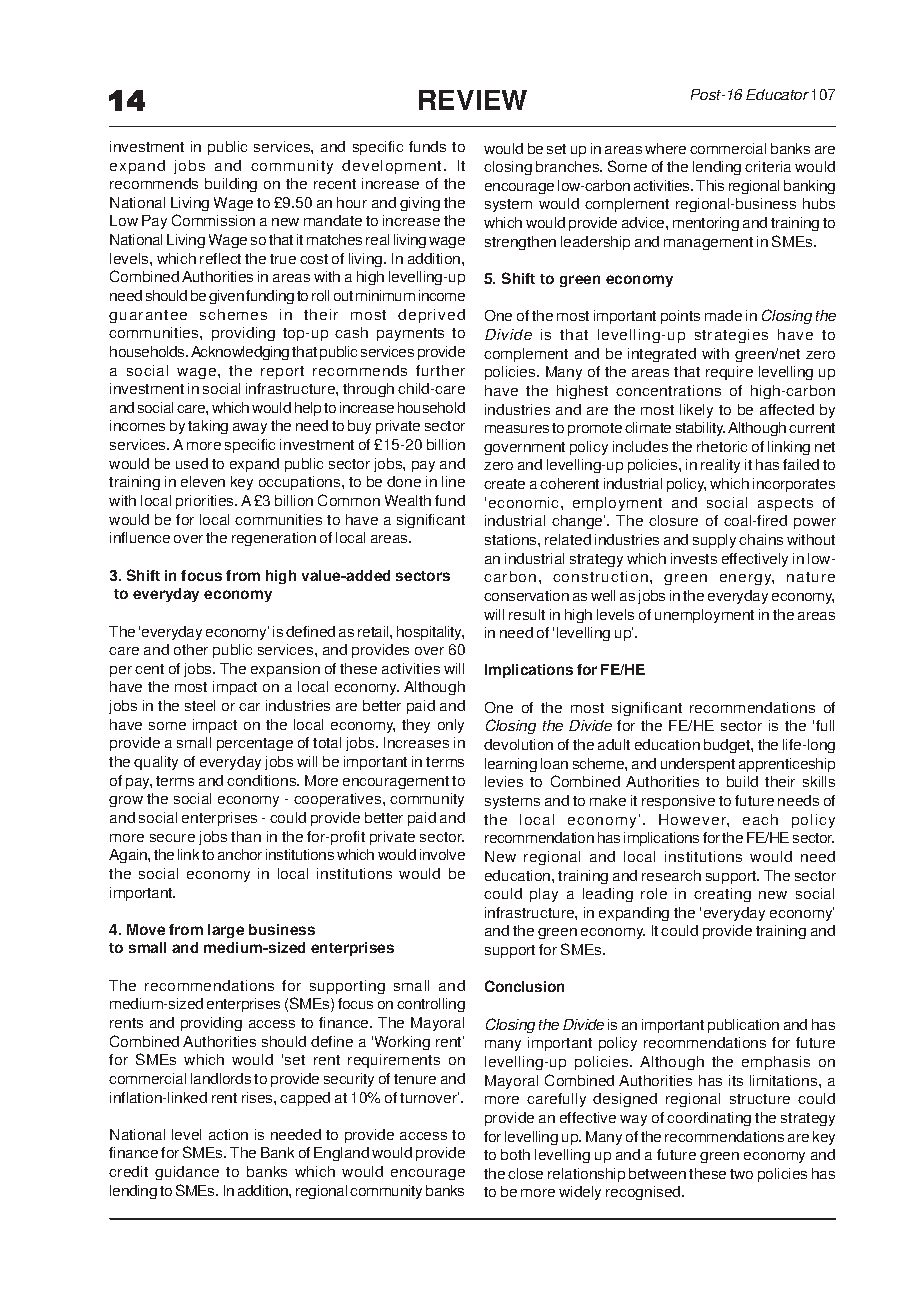 The image size is (924, 1308). Describe the element at coordinates (515, 1154) in the page. I see `both` at that location.
